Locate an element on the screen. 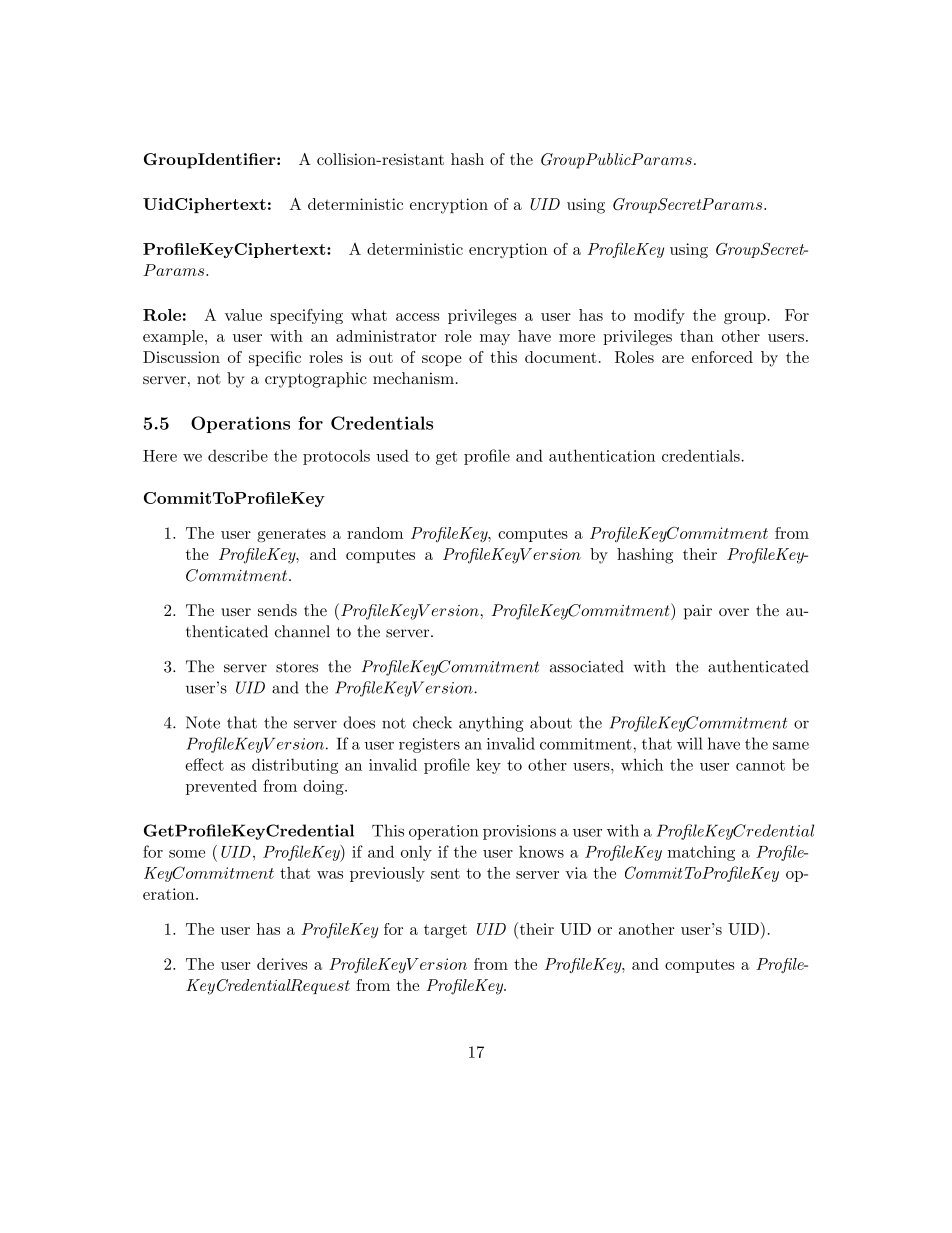  authentication is located at coordinates (602, 455).
